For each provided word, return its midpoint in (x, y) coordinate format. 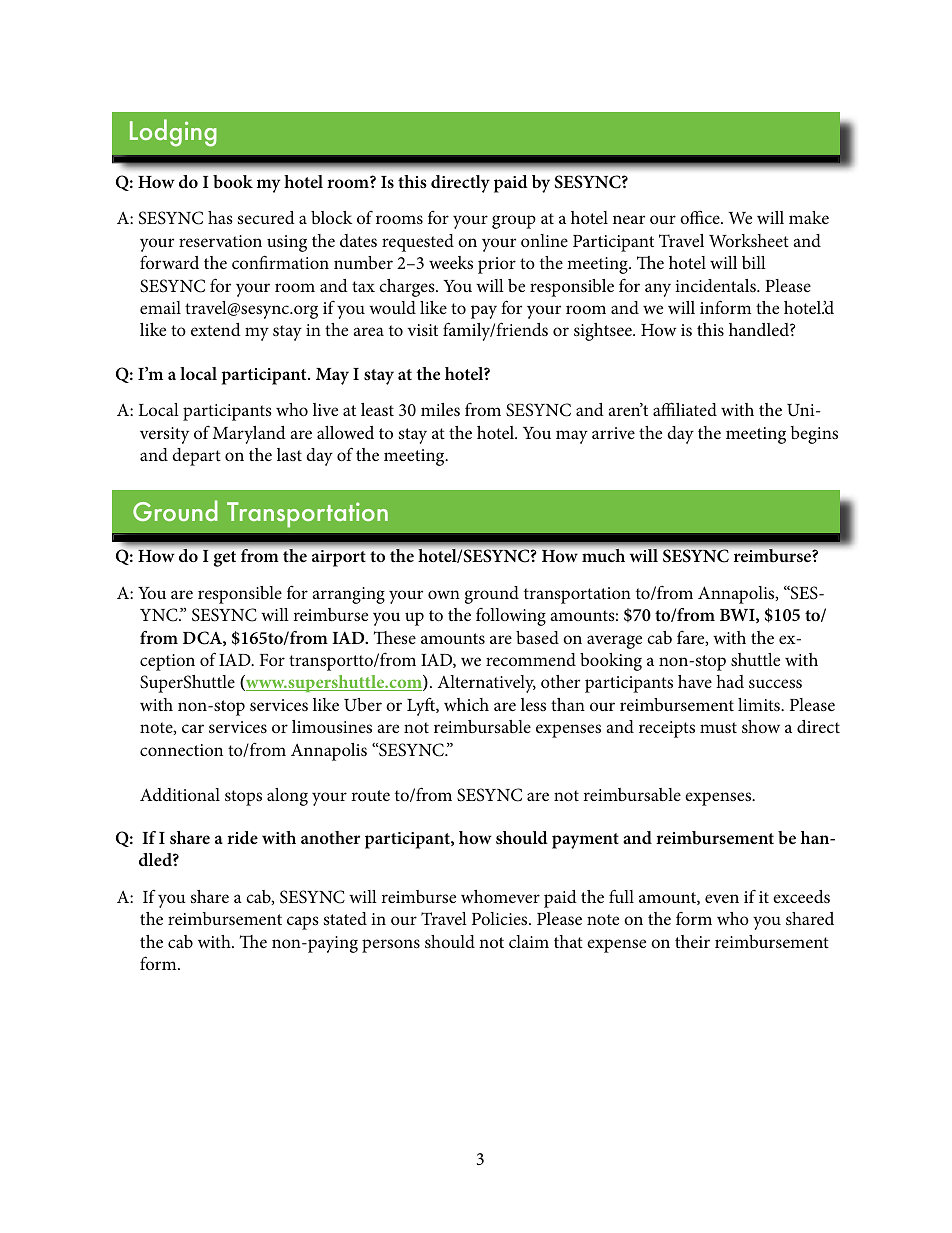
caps (303, 923)
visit (422, 330)
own (444, 594)
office (701, 217)
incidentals (716, 285)
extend (216, 329)
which (466, 704)
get (225, 559)
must (718, 727)
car (193, 728)
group (514, 222)
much (603, 555)
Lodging (173, 133)
